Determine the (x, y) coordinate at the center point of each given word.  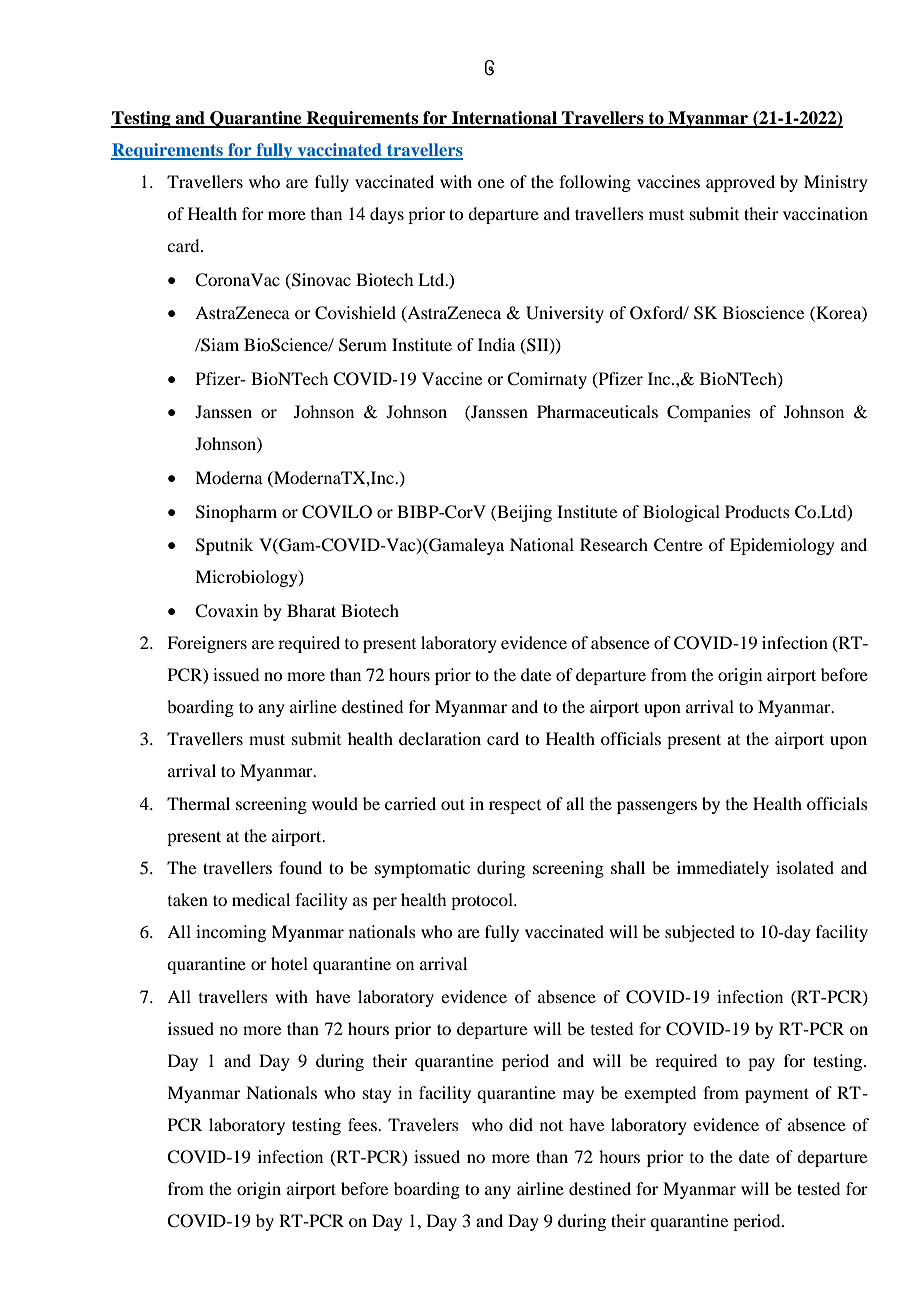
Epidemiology (782, 546)
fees (363, 1124)
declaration (440, 738)
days (387, 215)
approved (740, 183)
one (491, 183)
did (521, 1124)
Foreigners (207, 644)
